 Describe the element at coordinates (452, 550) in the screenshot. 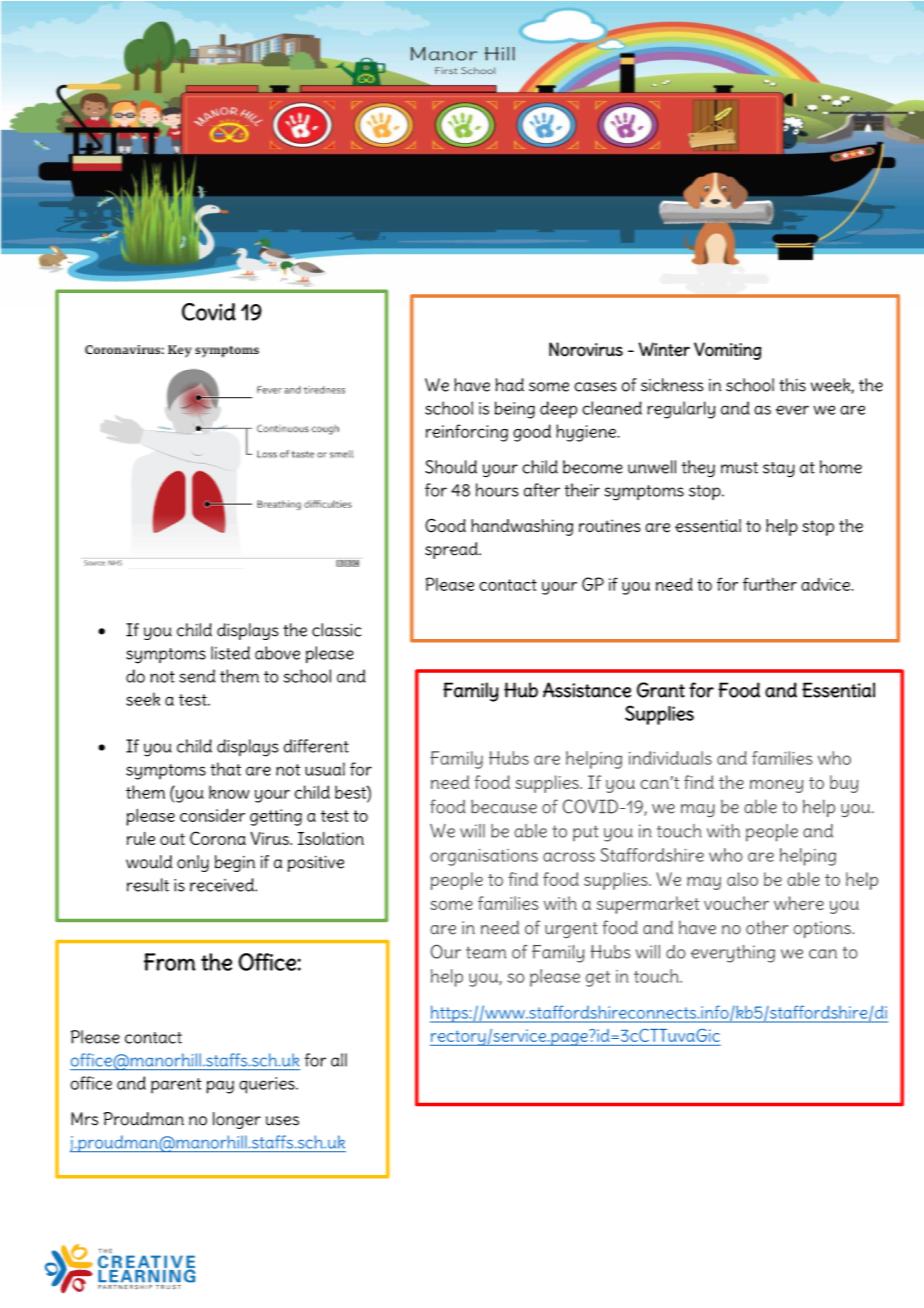

I see `spread` at that location.
